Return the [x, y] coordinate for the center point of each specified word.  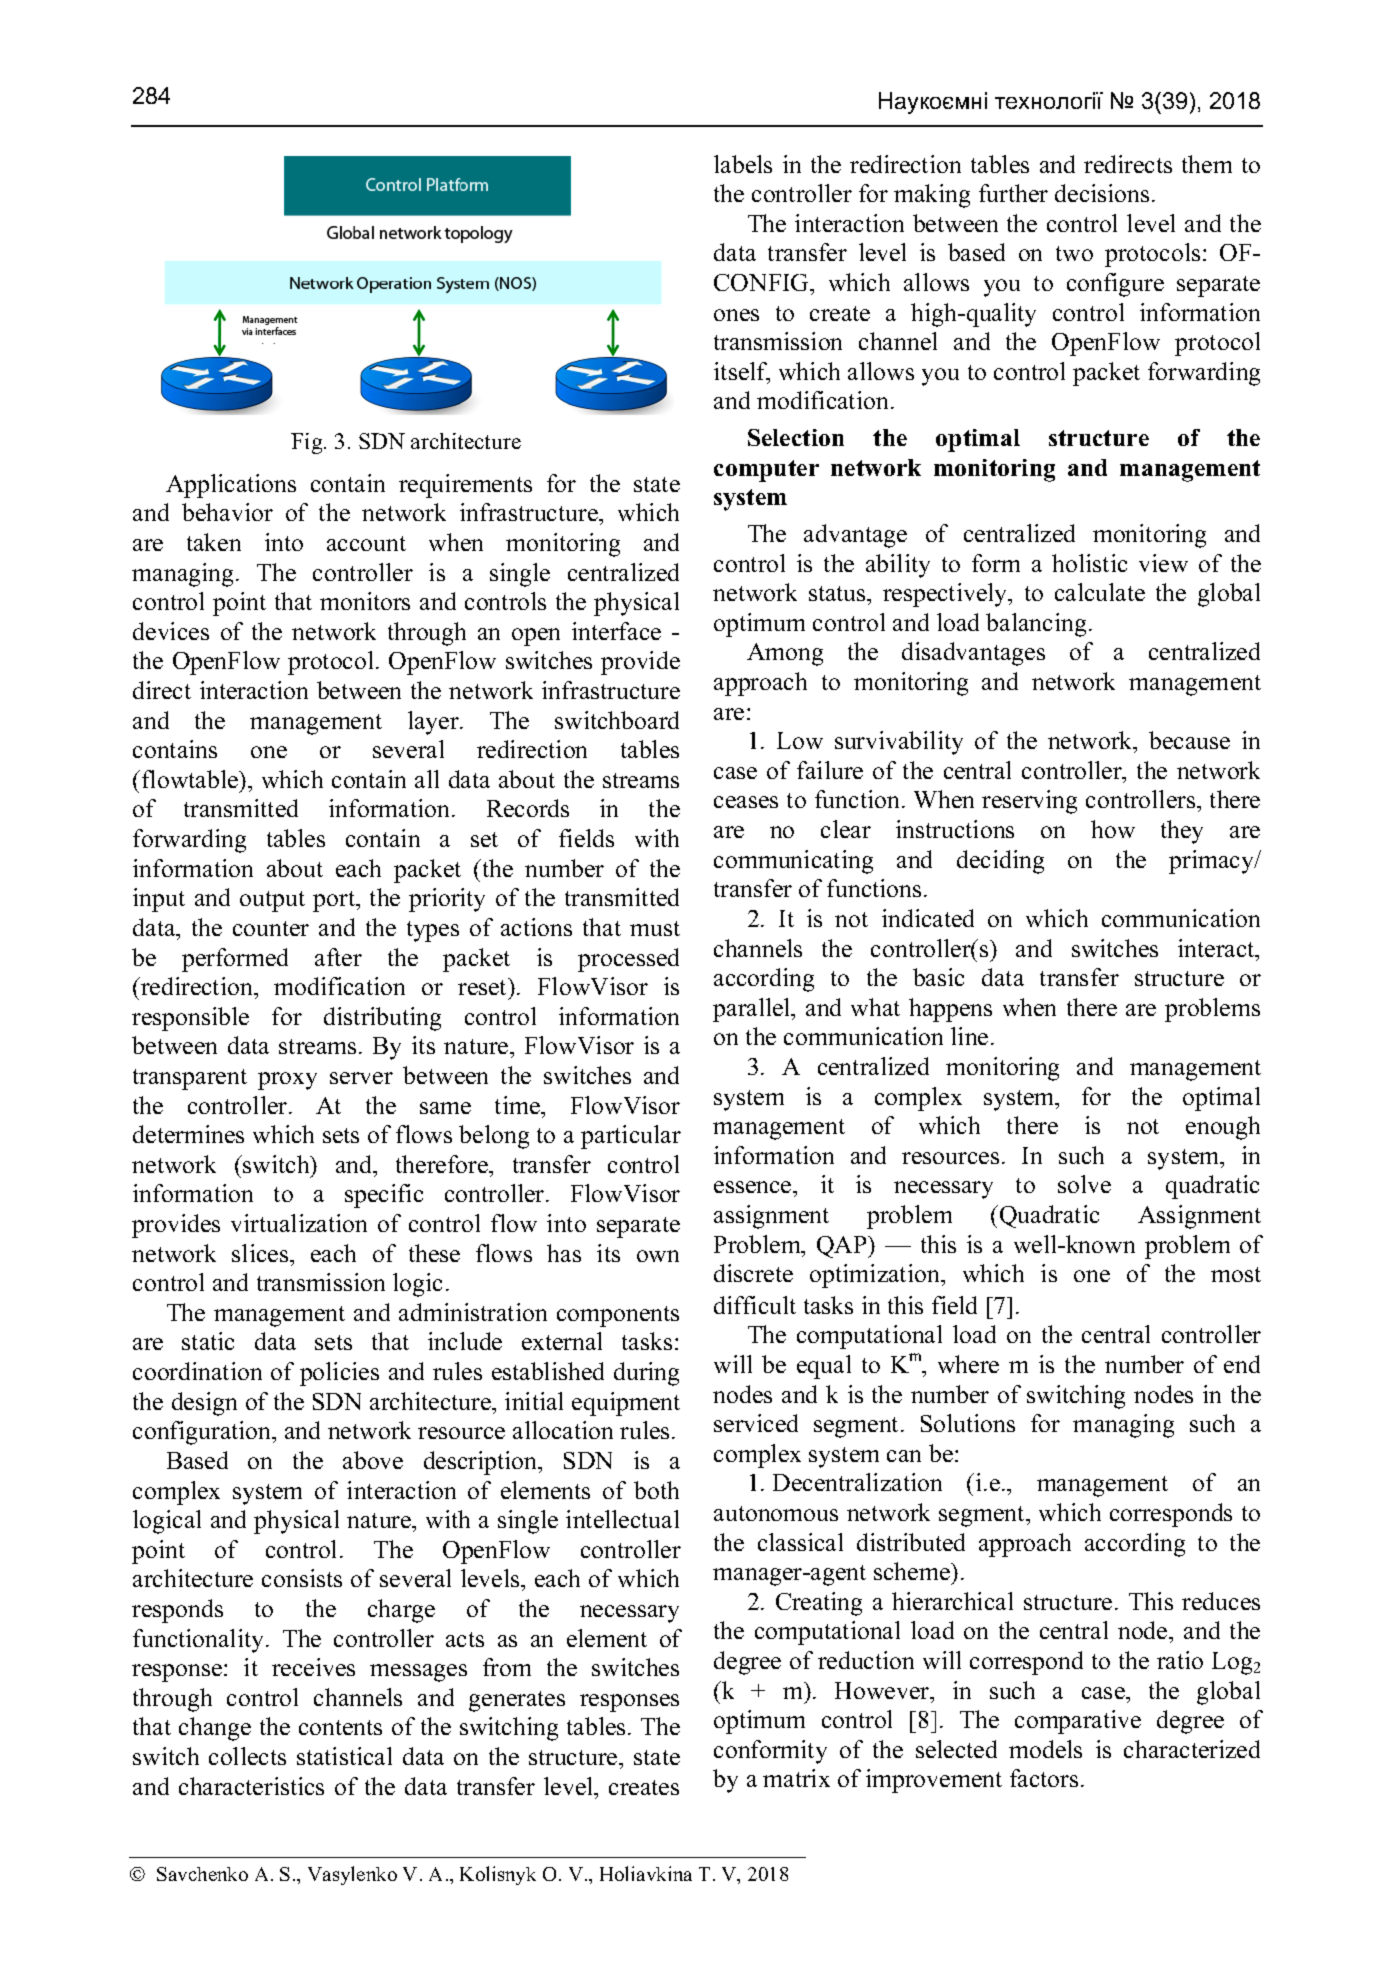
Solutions [968, 1423]
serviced [756, 1423]
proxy [287, 1081]
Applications [231, 486]
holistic [1089, 563]
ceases [746, 802]
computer [766, 471]
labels [743, 164]
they [1182, 832]
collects [247, 1756]
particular [631, 1137]
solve [1084, 1184]
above [373, 1460]
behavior [227, 512]
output [272, 901]
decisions [1102, 193]
